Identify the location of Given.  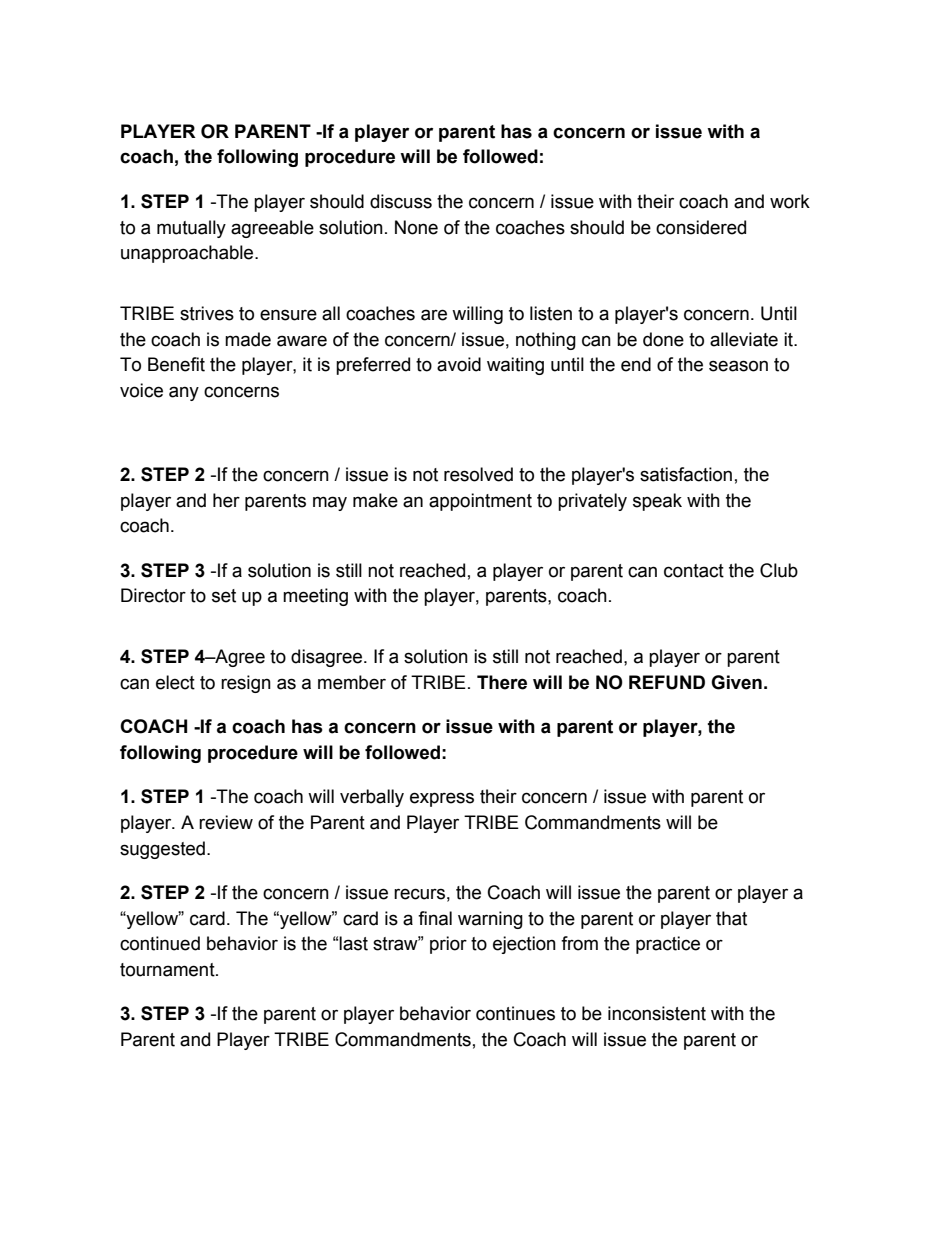
(736, 682).
